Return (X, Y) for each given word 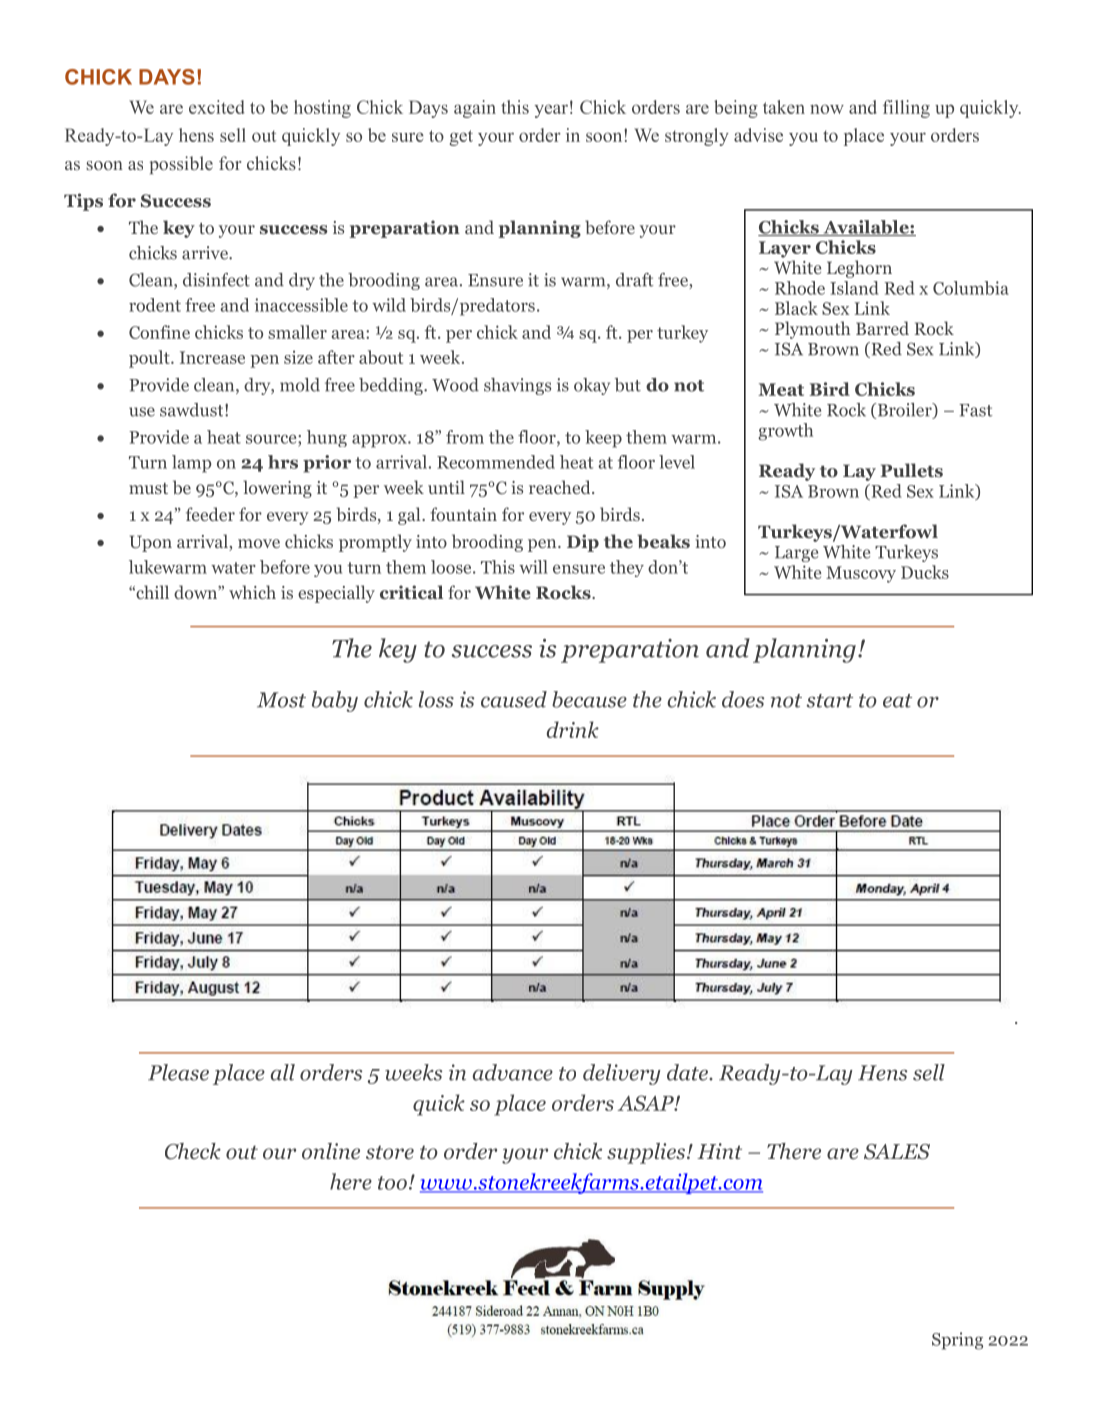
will (533, 567)
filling (906, 109)
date (688, 1072)
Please (178, 1072)
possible (181, 165)
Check (193, 1151)
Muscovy (861, 574)
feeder (210, 514)
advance (513, 1072)
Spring (957, 1341)
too (392, 1183)
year (551, 111)
